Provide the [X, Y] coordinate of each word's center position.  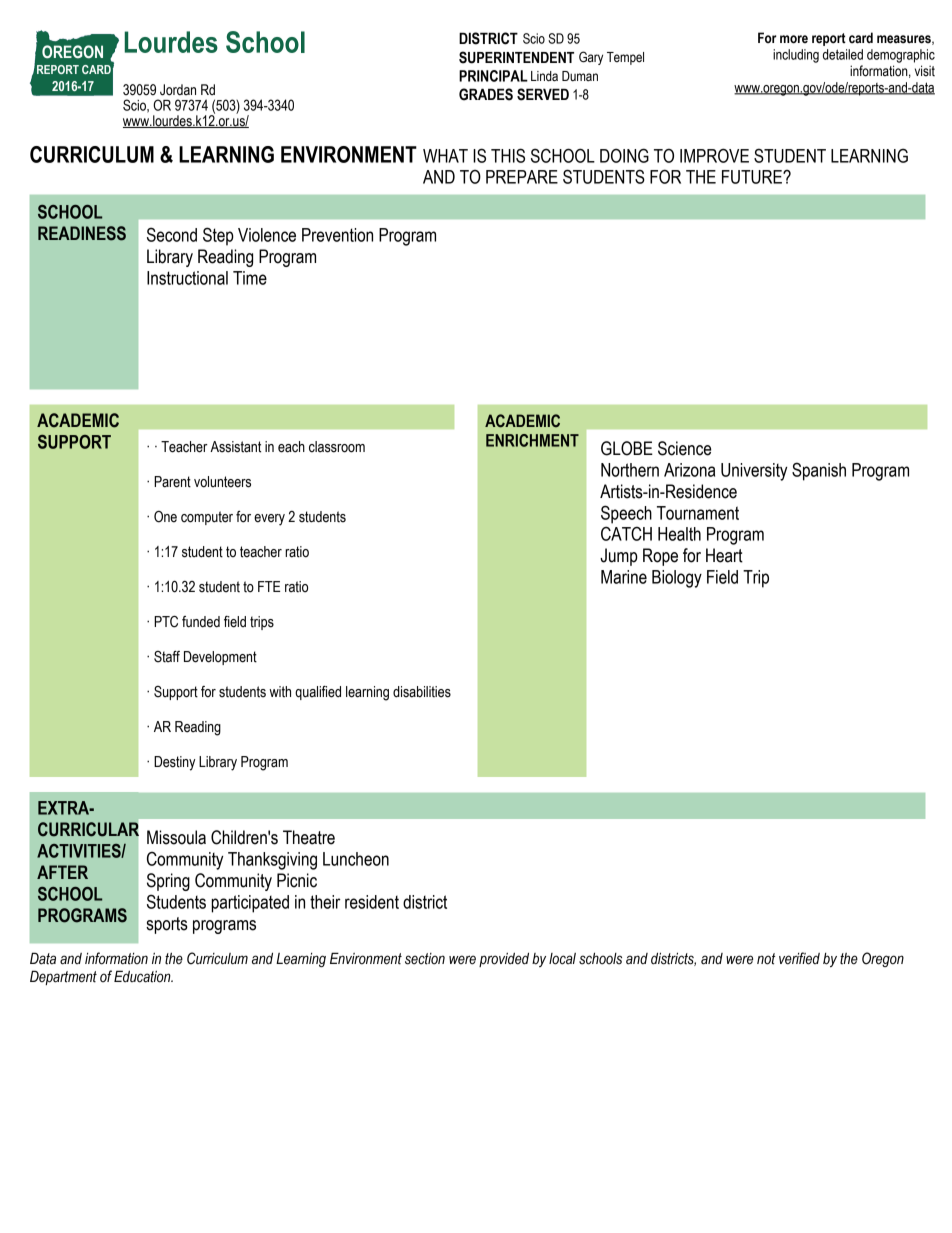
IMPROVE [714, 155]
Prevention [337, 235]
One [165, 517]
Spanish [819, 471]
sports [167, 925]
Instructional [187, 278]
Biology [677, 579]
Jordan [178, 90]
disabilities [422, 692]
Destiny [174, 763]
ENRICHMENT [532, 440]
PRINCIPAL [493, 76]
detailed [843, 54]
